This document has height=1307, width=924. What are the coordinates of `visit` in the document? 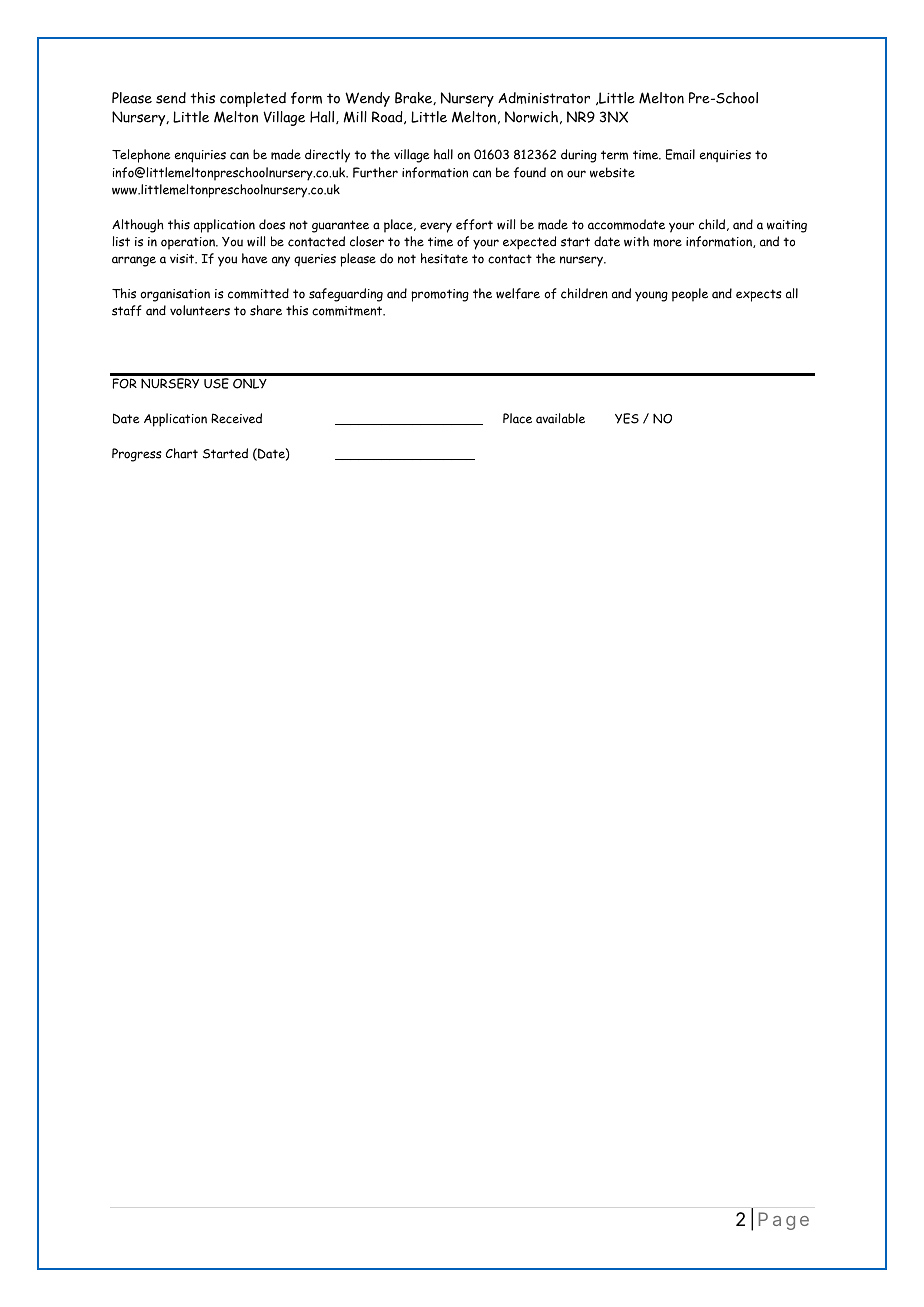 It's located at (183, 259).
